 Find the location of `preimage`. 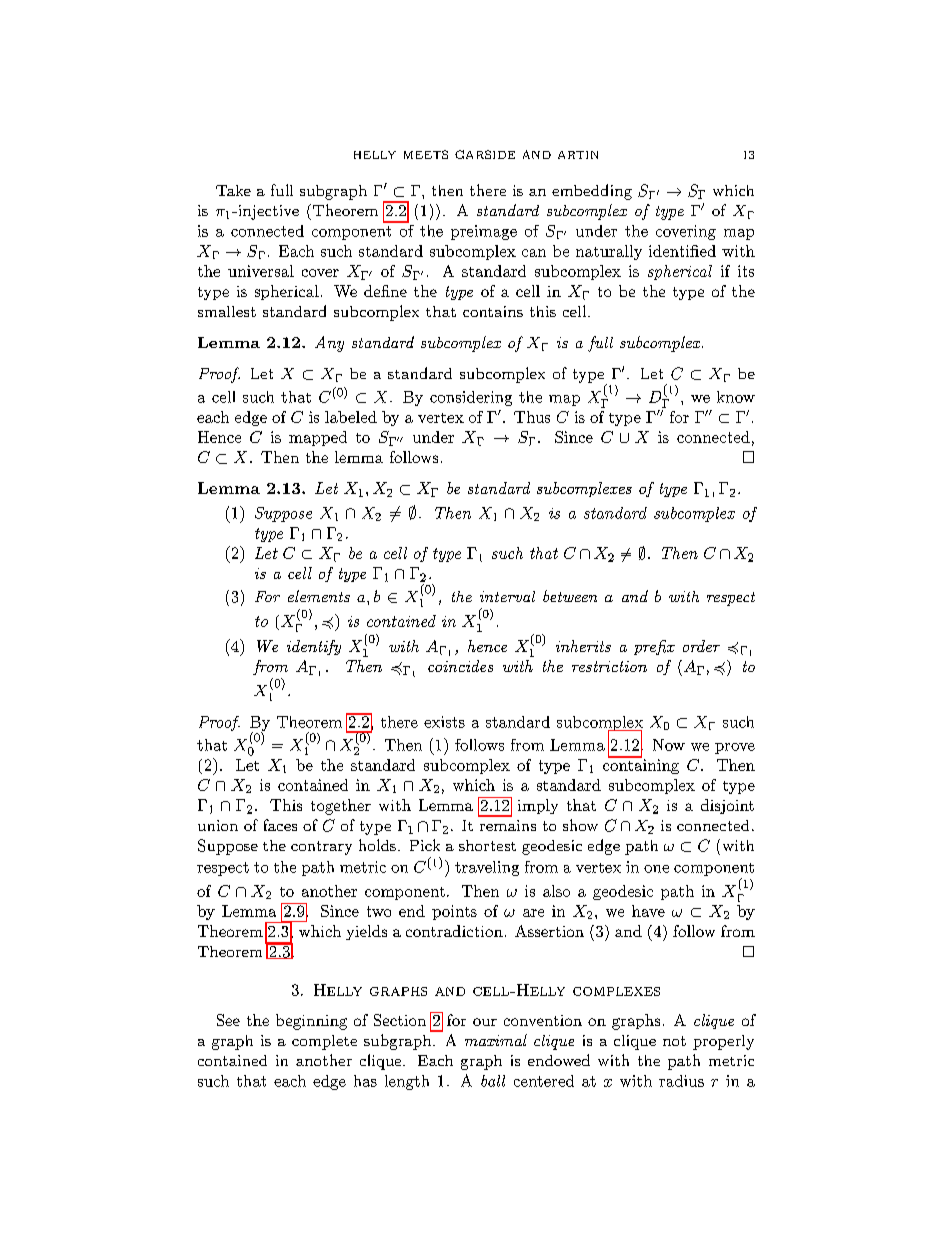

preimage is located at coordinates (484, 232).
